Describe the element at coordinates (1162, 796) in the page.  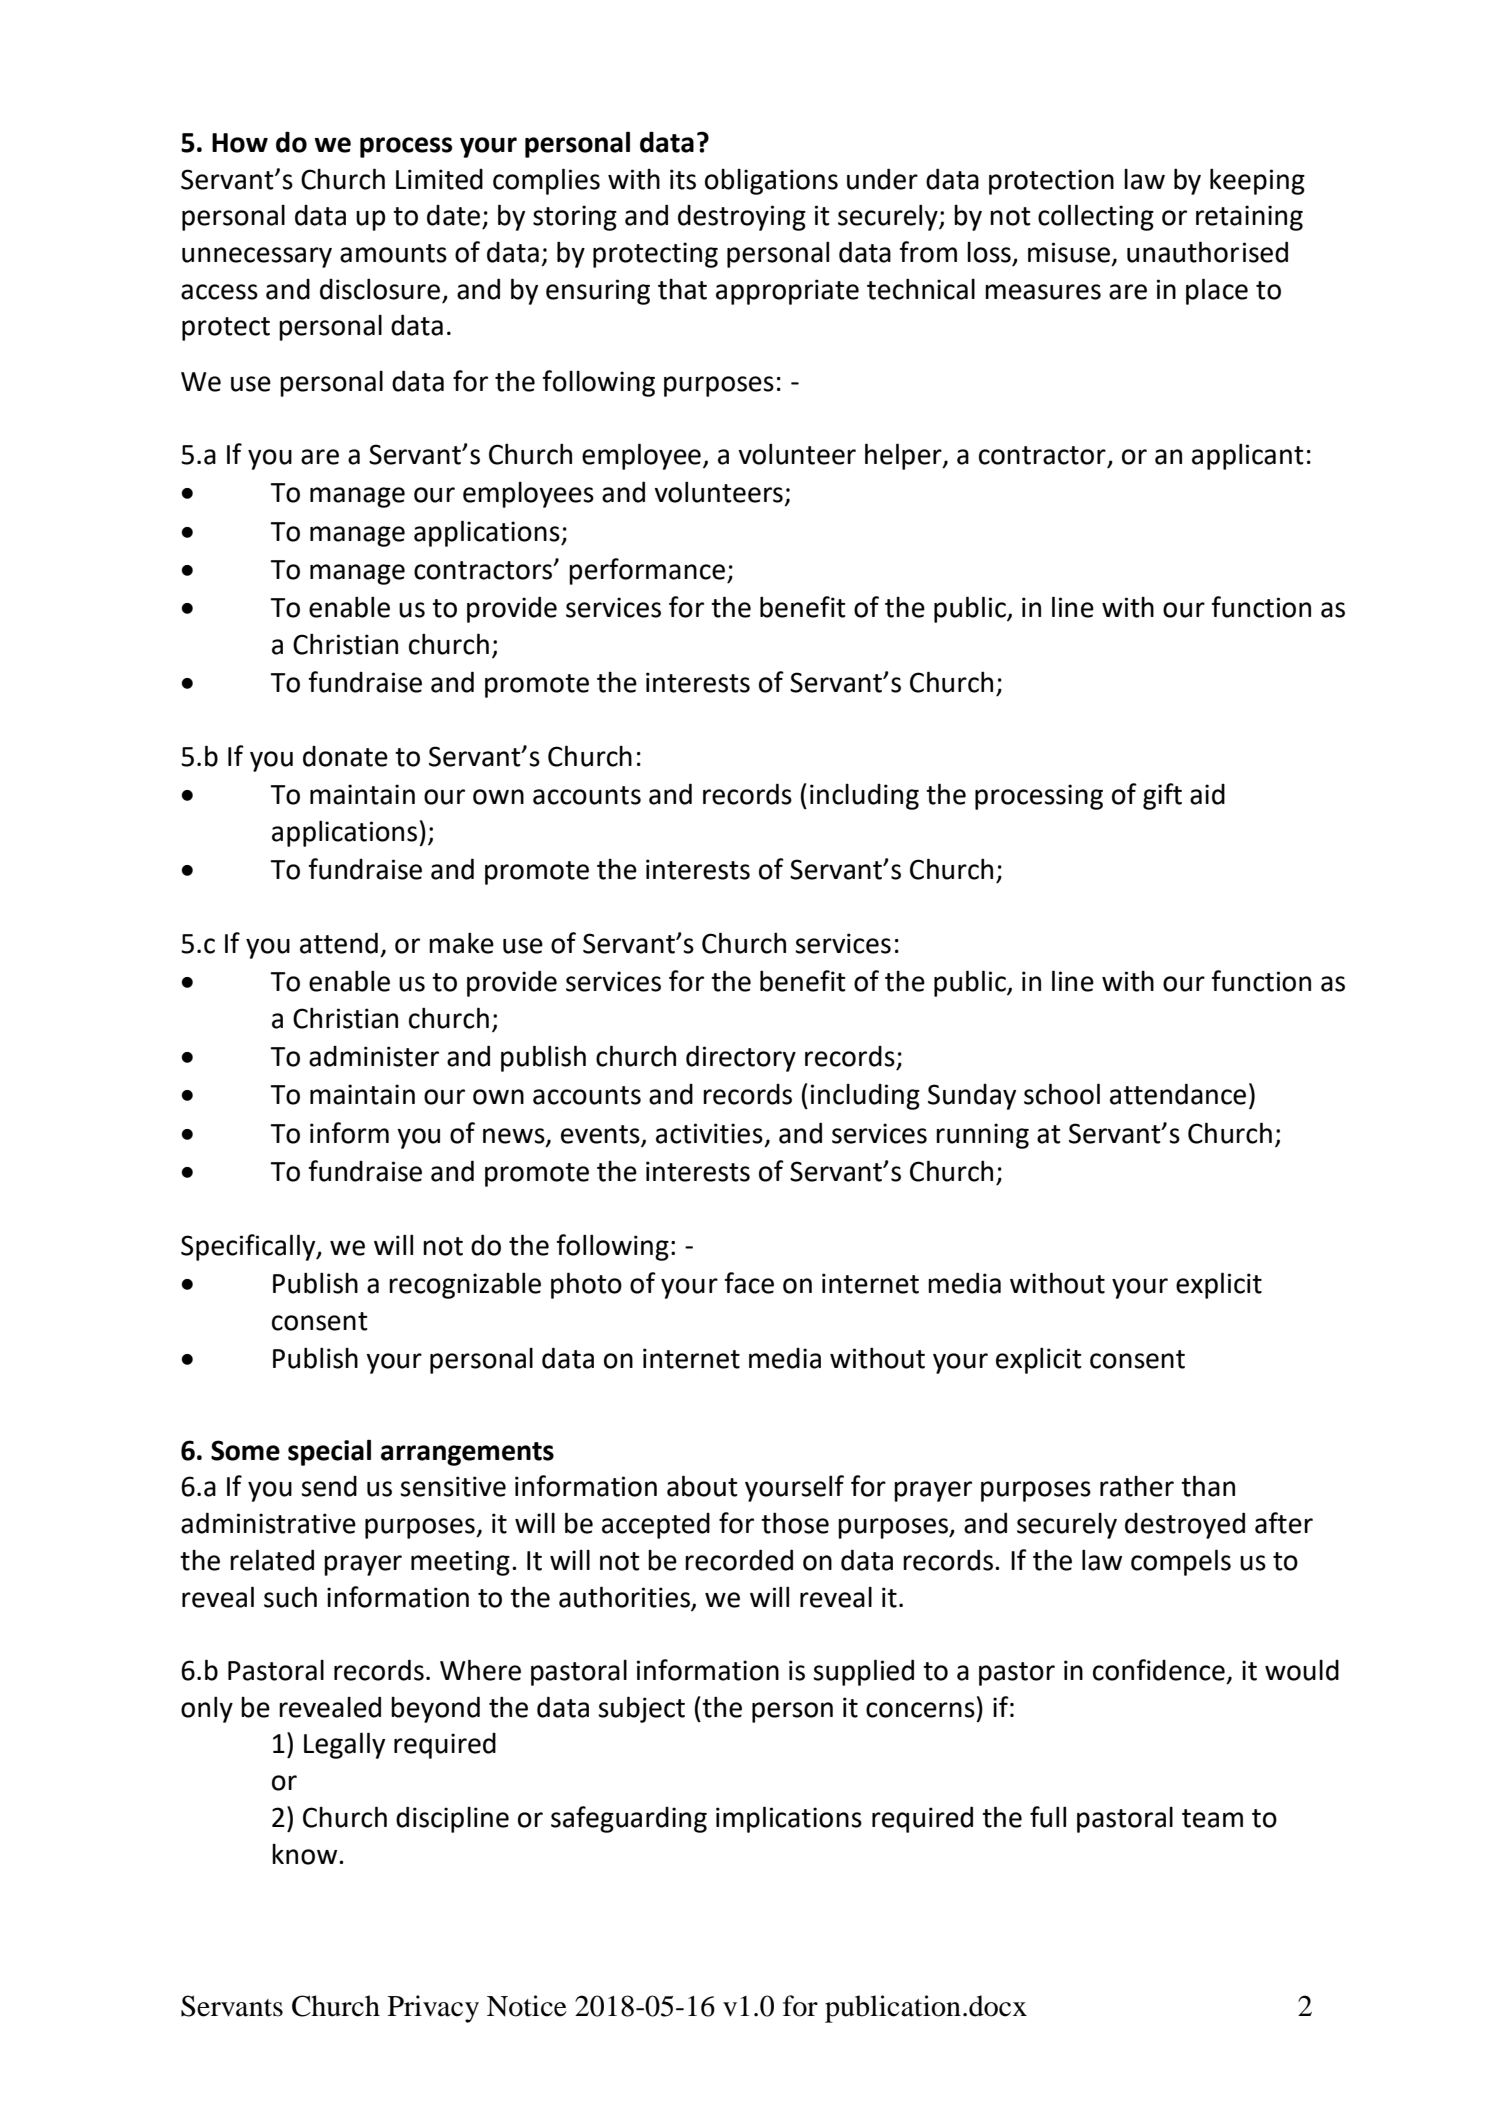
I see `gift` at that location.
